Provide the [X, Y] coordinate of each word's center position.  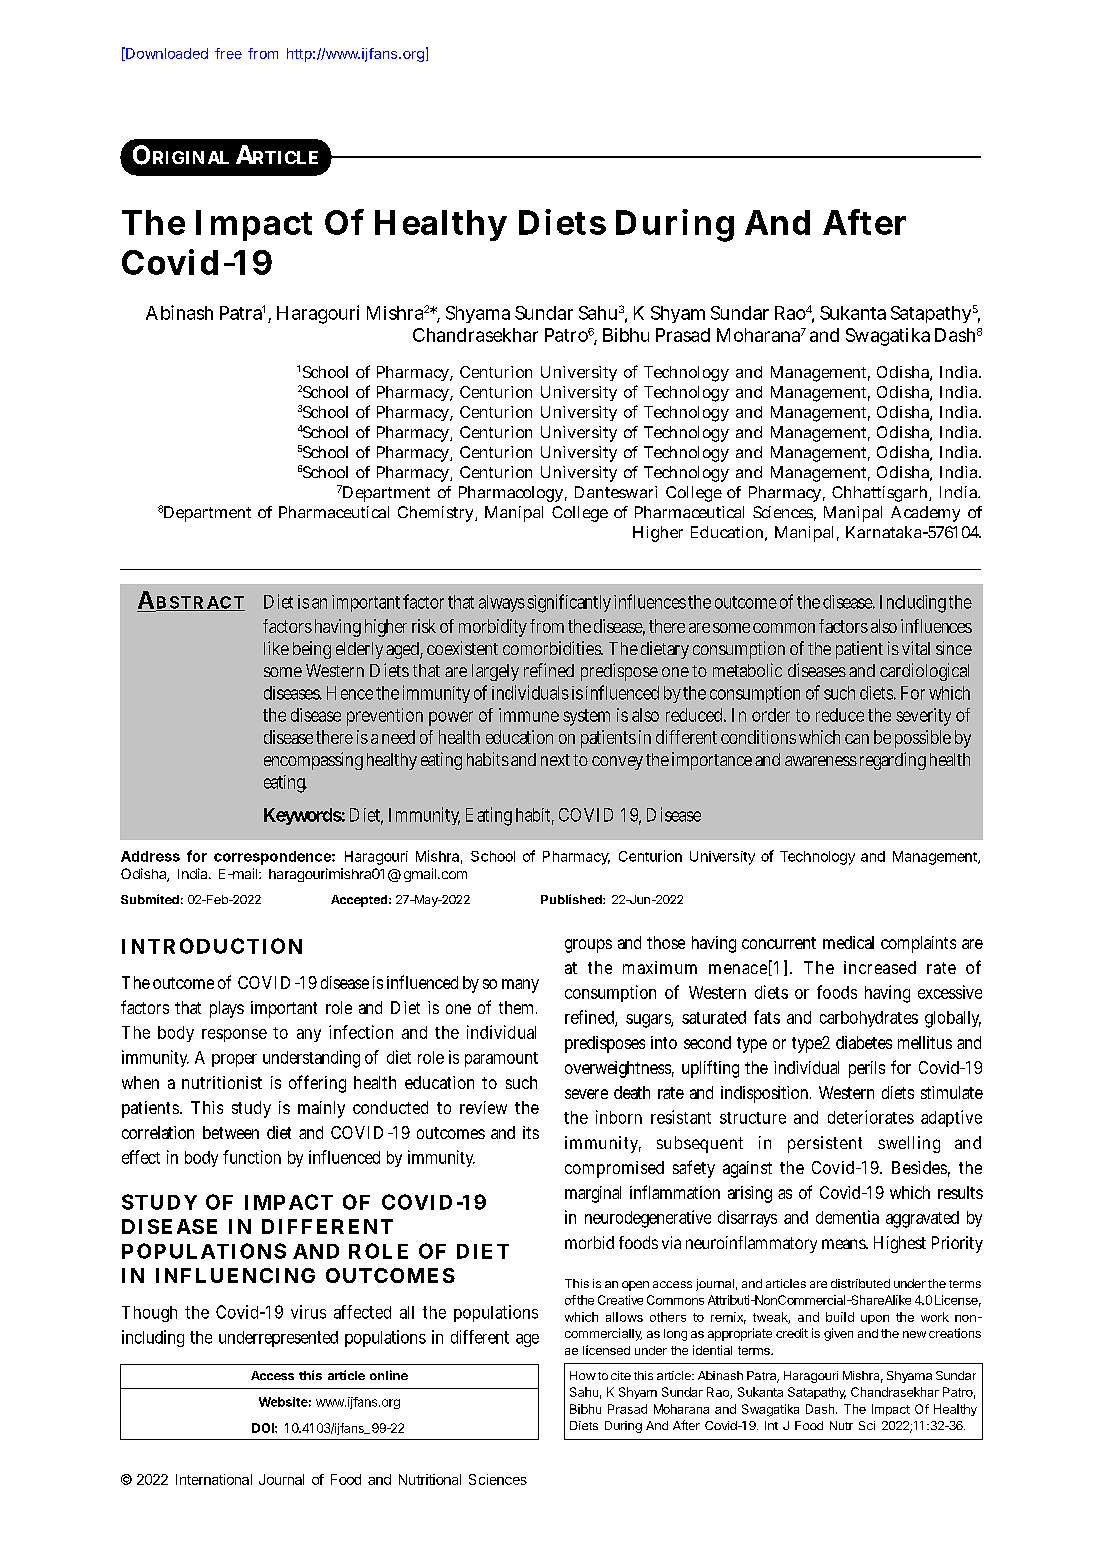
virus [308, 1312]
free [228, 53]
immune [529, 715]
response [234, 1035]
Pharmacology [511, 494]
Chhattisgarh [881, 494]
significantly [569, 603]
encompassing [313, 761]
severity [923, 717]
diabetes [864, 1042]
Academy [925, 514]
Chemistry [437, 514]
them [518, 1007]
